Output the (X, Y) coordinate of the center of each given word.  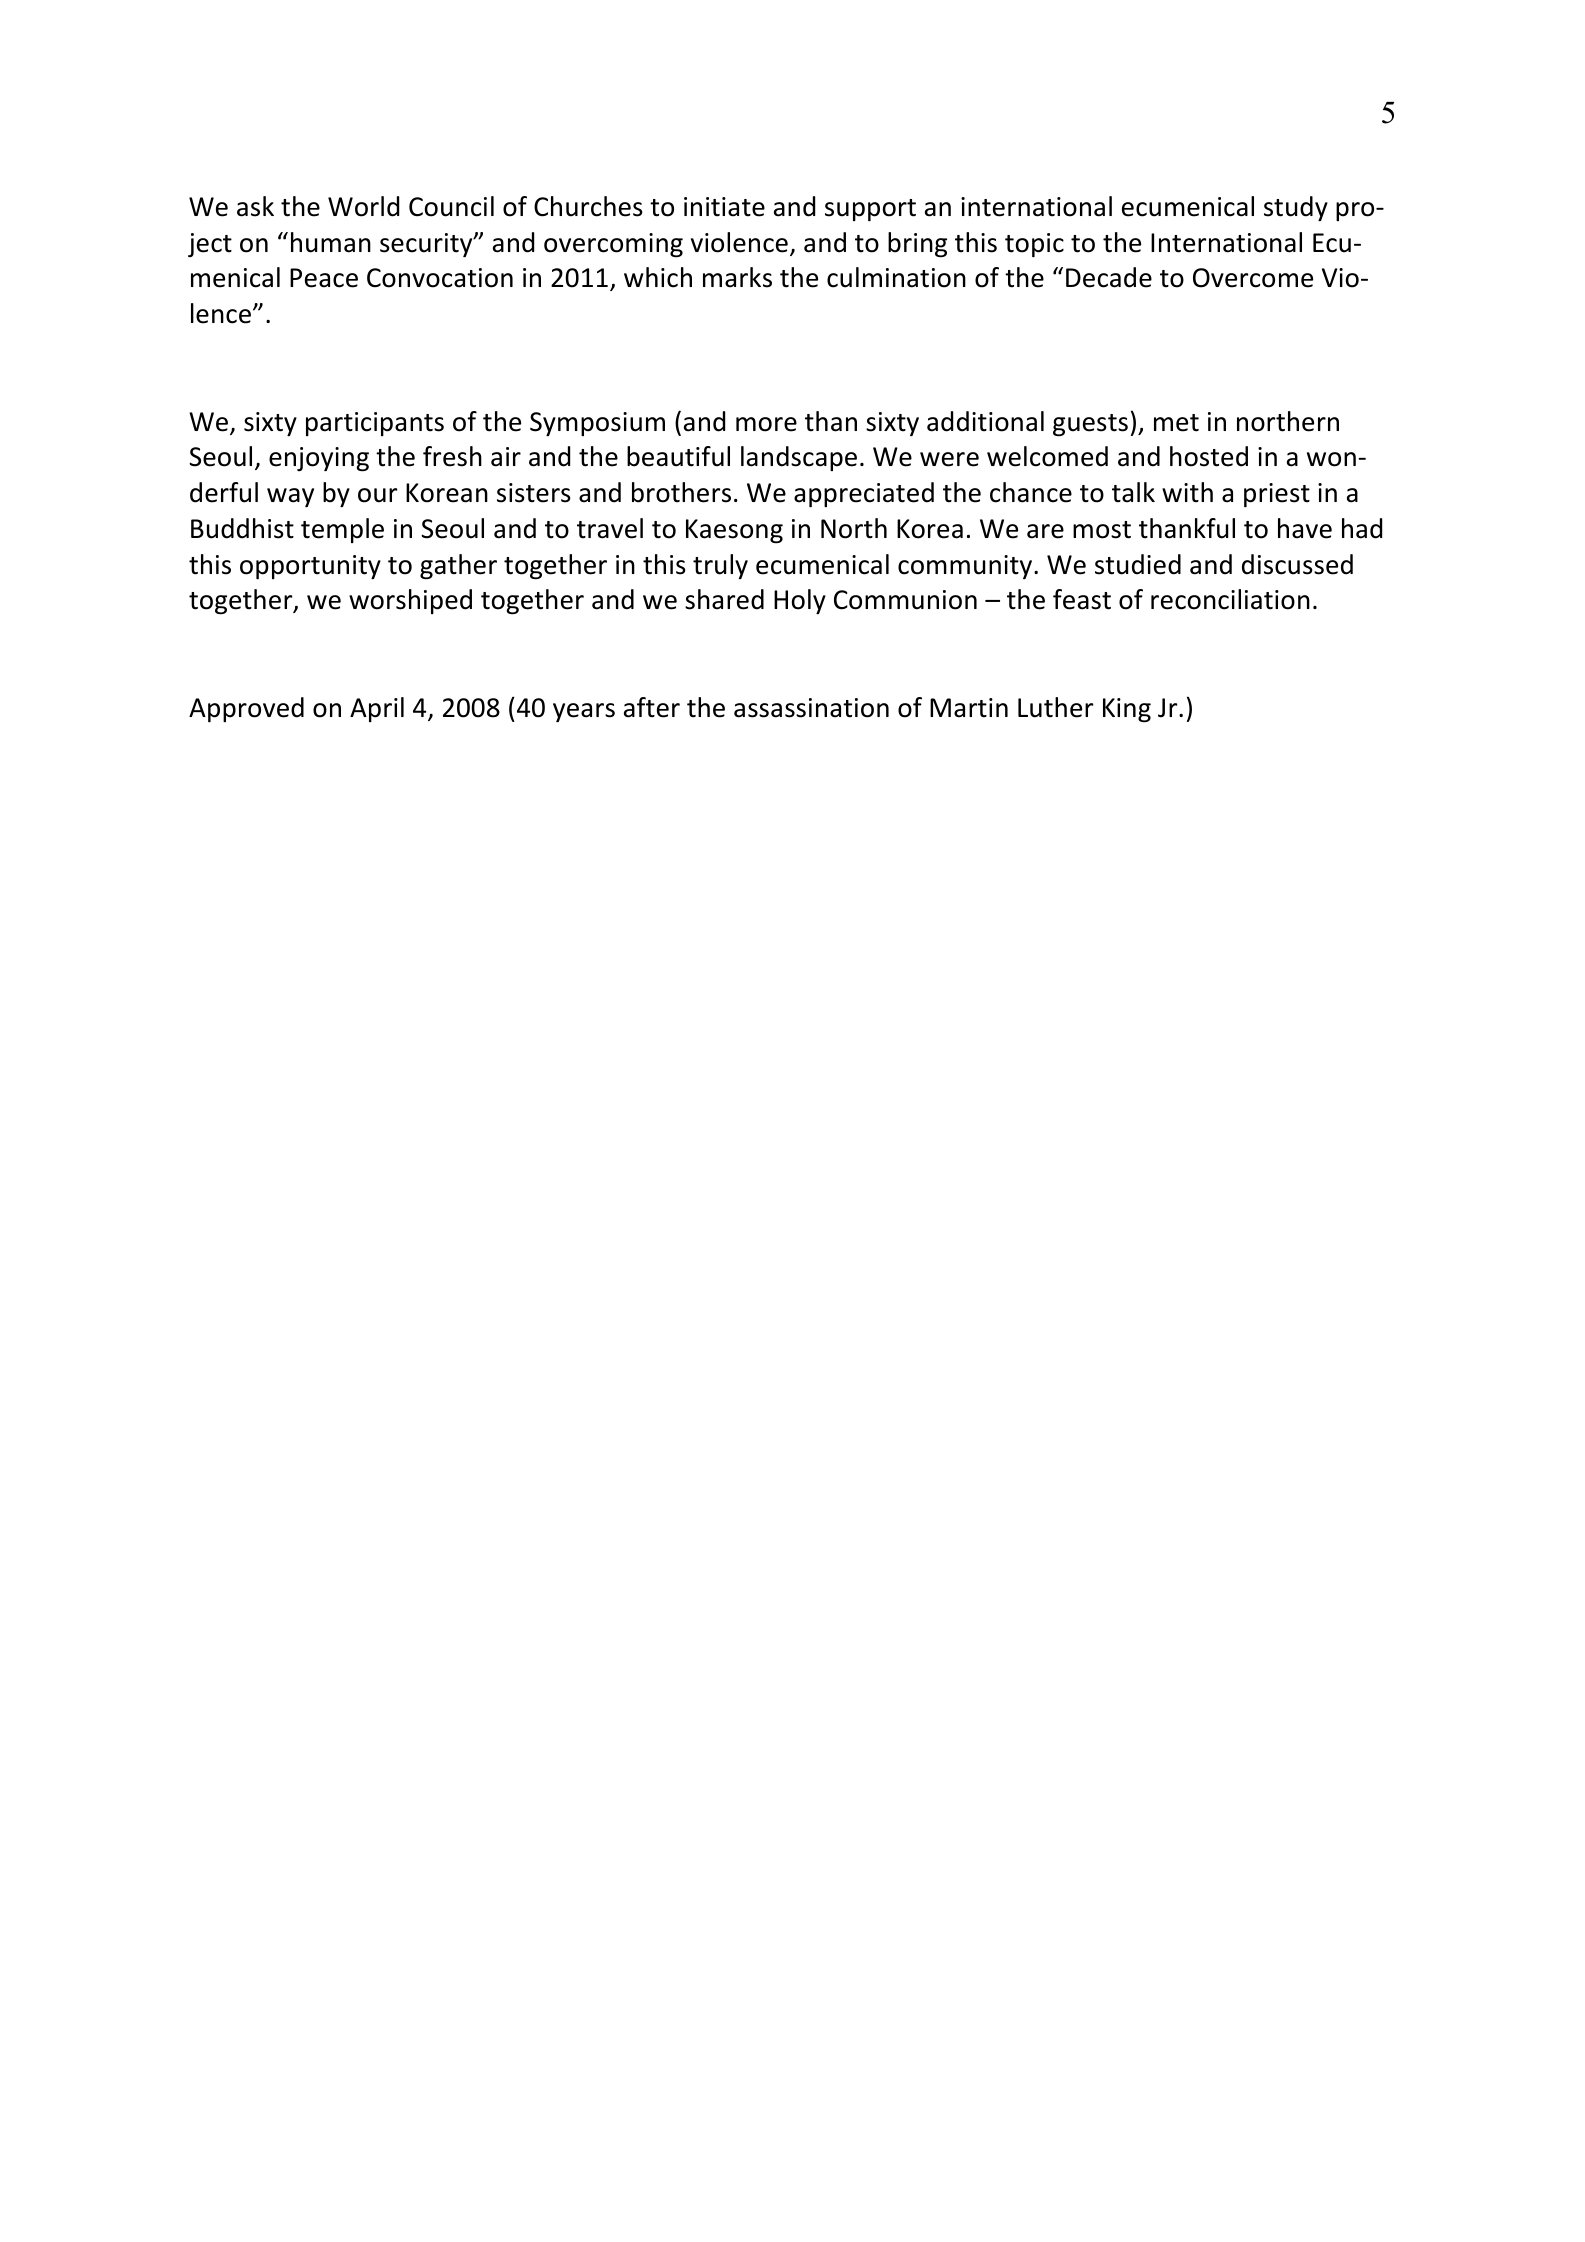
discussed (1297, 564)
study (1296, 208)
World (363, 206)
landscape (799, 458)
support (870, 210)
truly (720, 566)
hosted (1209, 456)
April (377, 709)
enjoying (319, 459)
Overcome (1253, 278)
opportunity (310, 567)
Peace (324, 278)
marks (737, 277)
